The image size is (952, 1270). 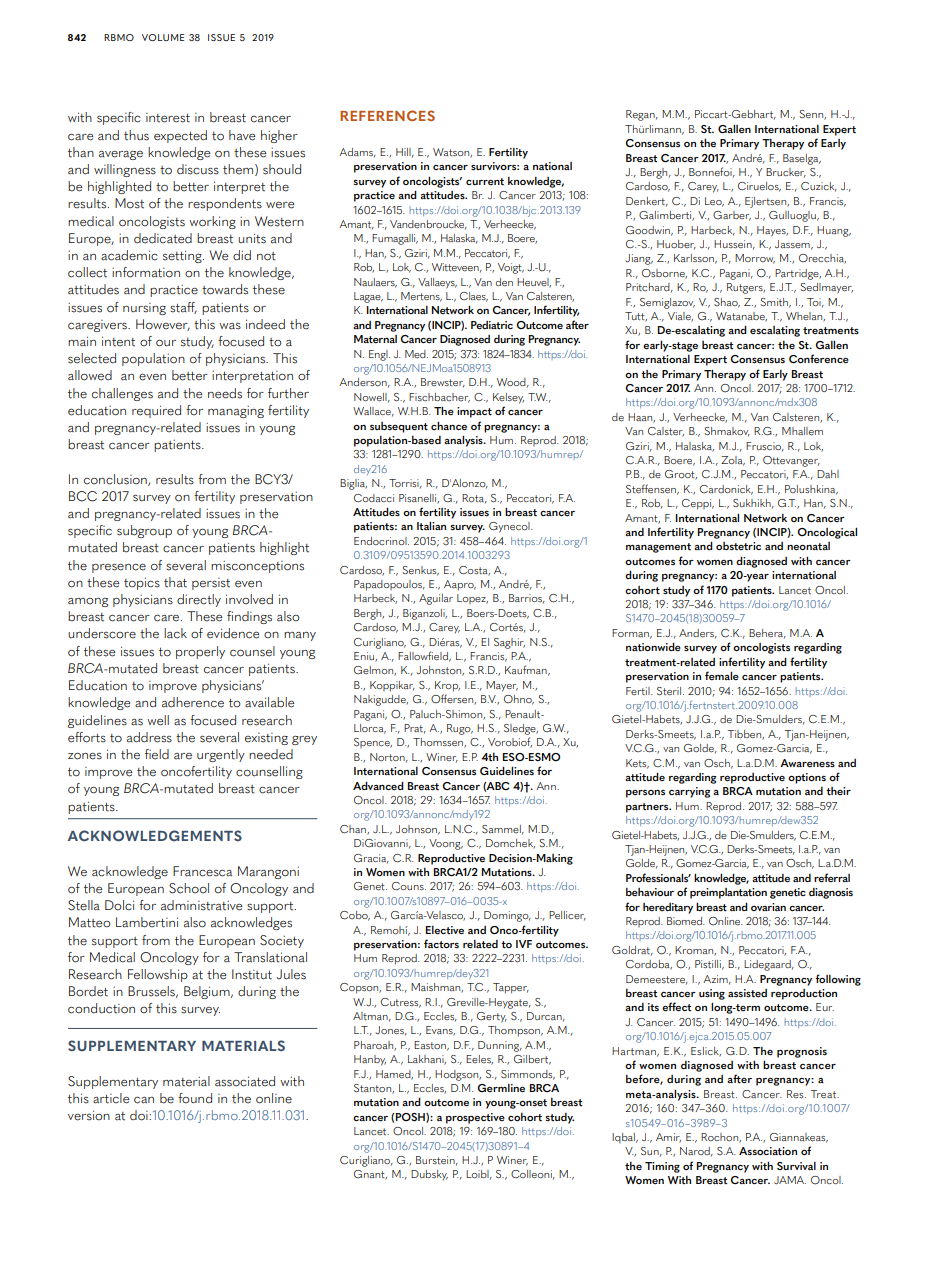 I want to click on Brucker, so click(x=786, y=173).
